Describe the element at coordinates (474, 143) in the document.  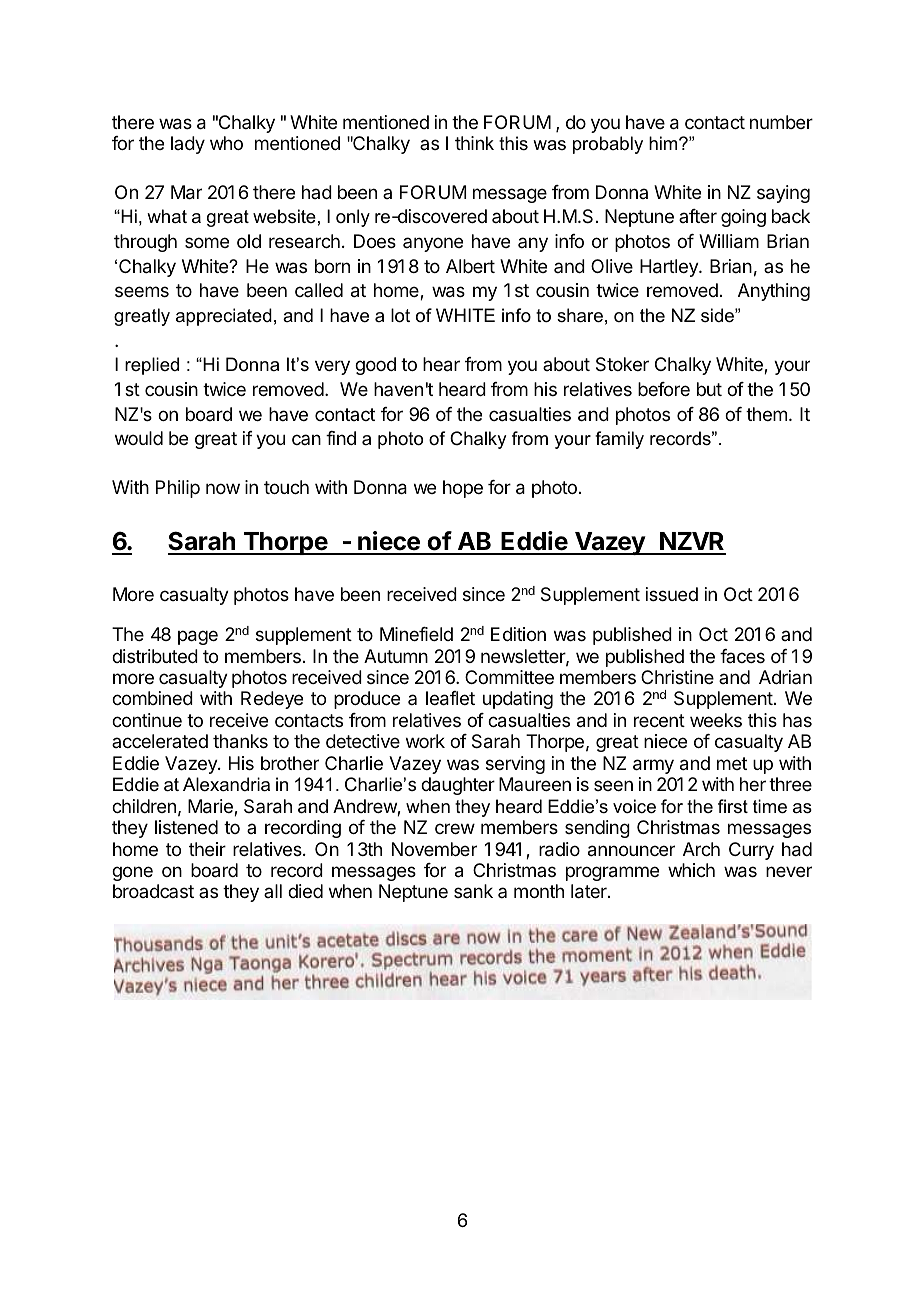
I see `think` at that location.
